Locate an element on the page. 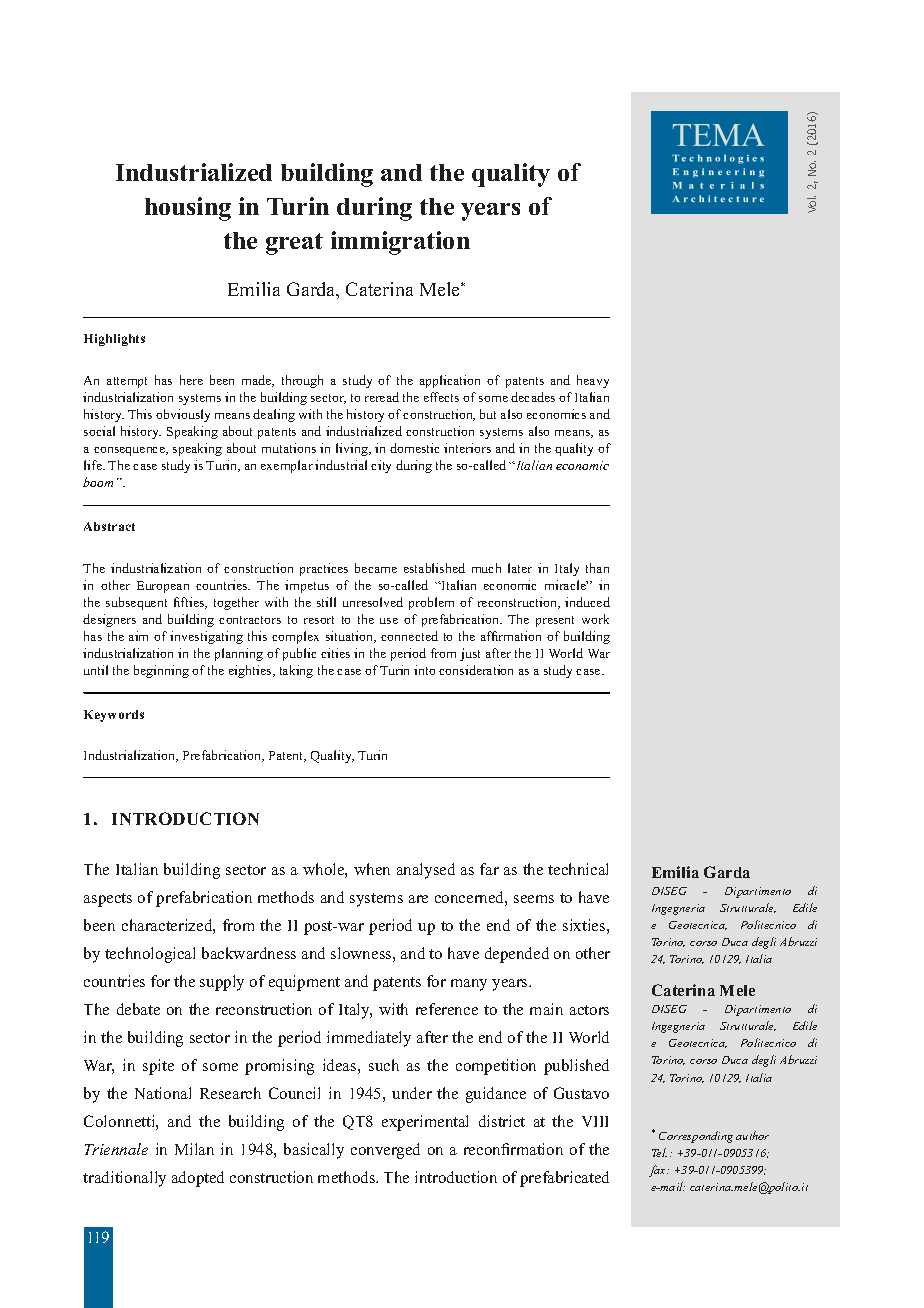 This document has height=1308, width=924. consequence is located at coordinates (130, 451).
